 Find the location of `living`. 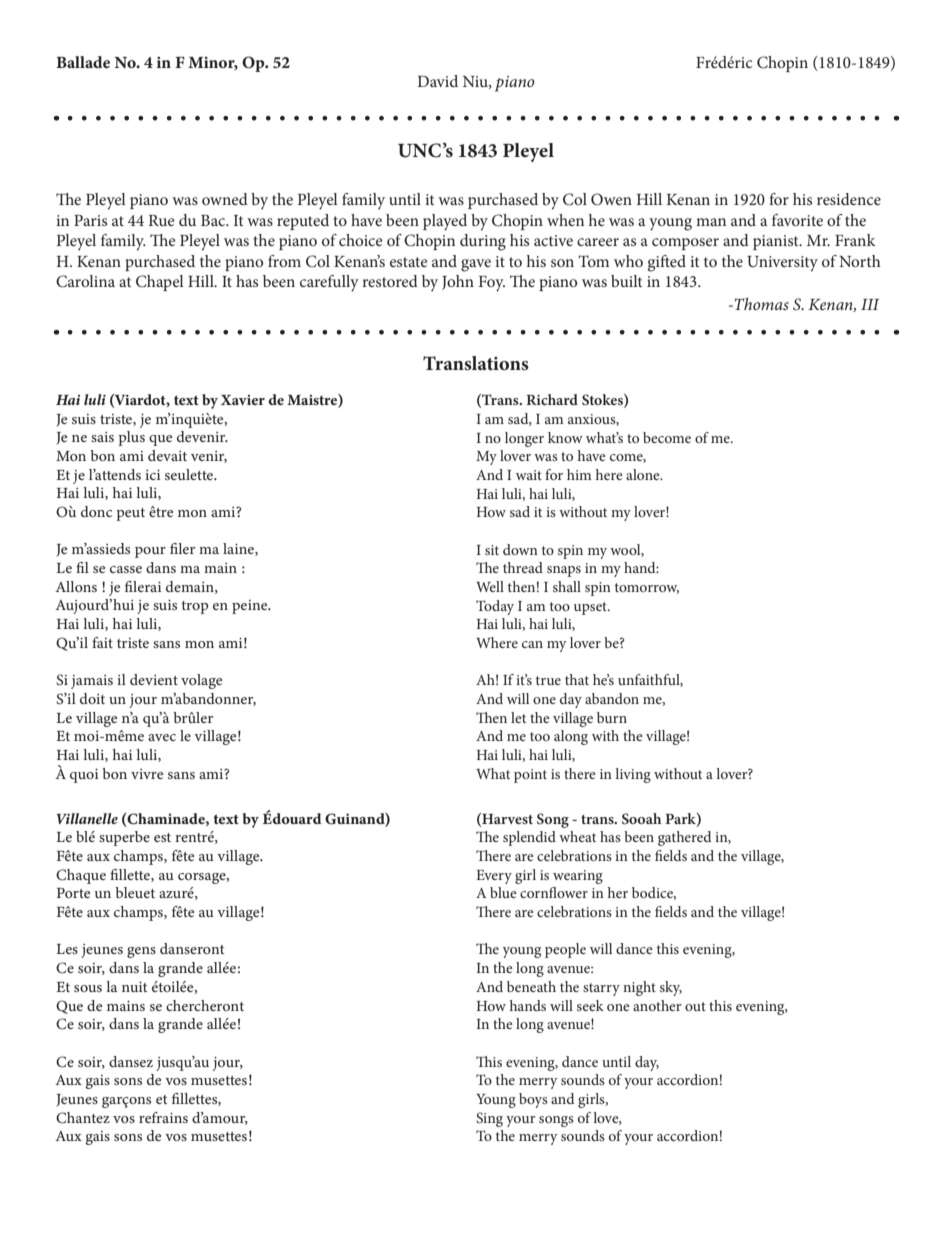

living is located at coordinates (633, 775).
